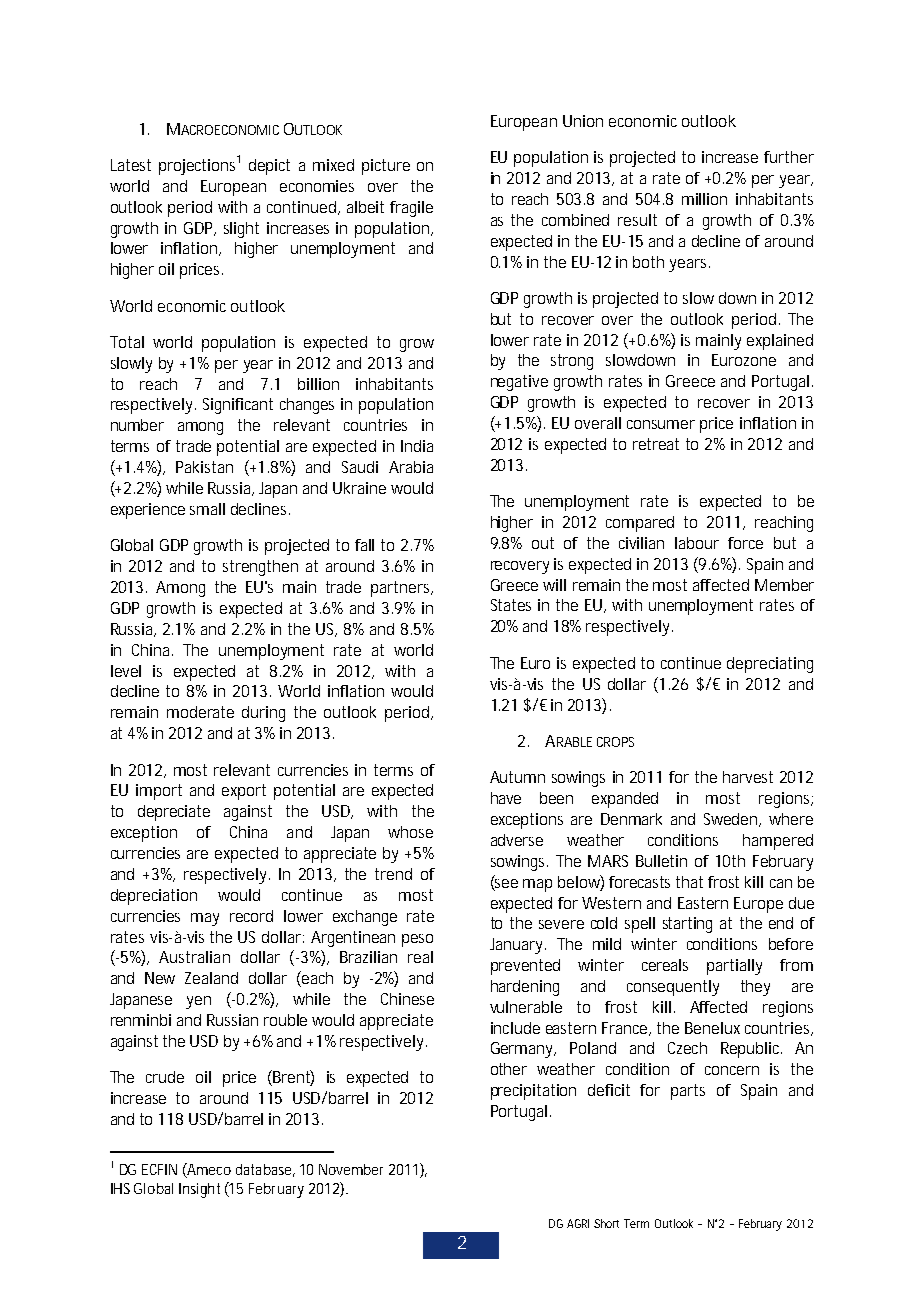 This screenshot has width=924, height=1308. What do you see at coordinates (269, 167) in the screenshot?
I see `depict` at bounding box center [269, 167].
